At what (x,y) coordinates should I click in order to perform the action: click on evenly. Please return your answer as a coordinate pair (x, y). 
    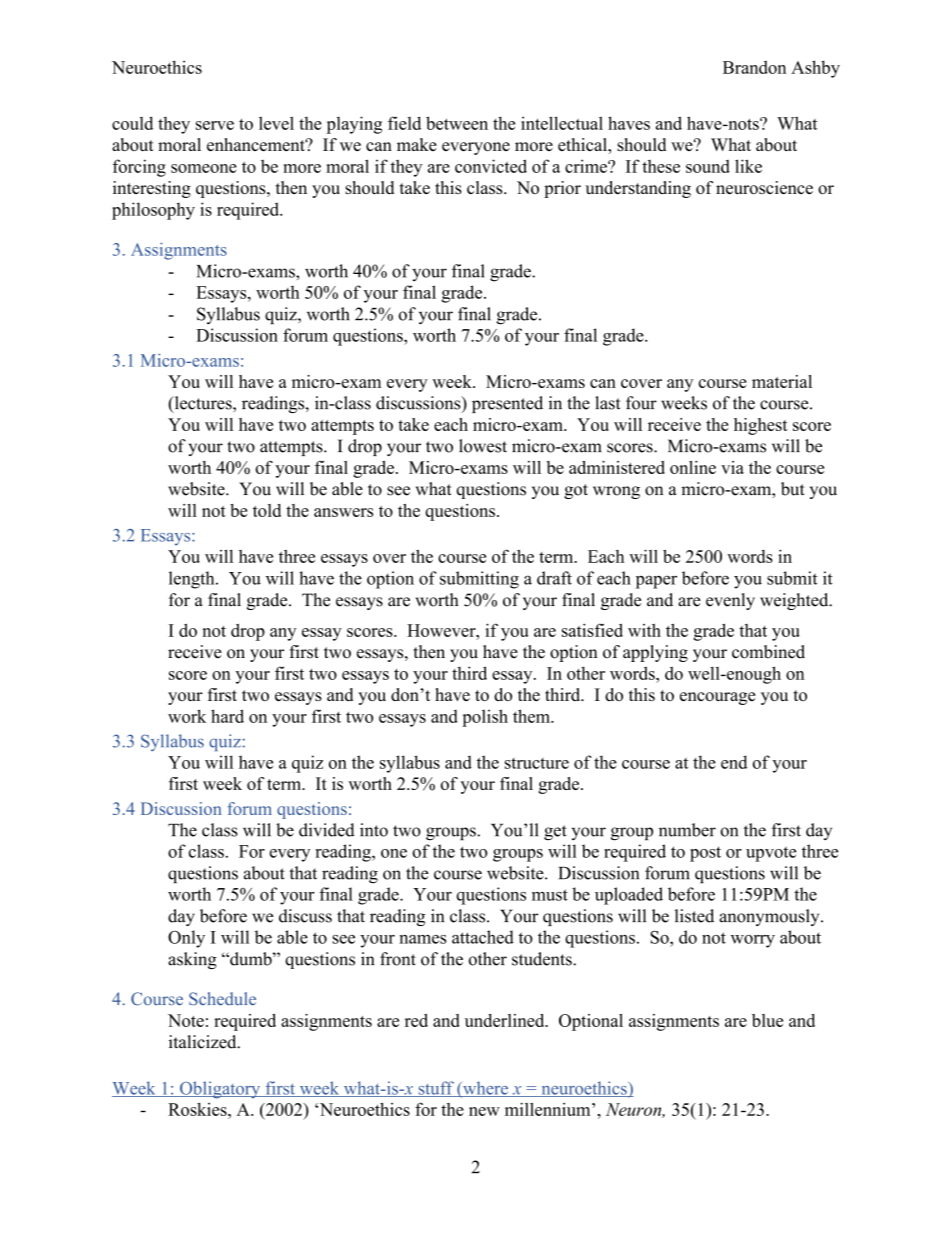
    Looking at the image, I should click on (730, 601).
